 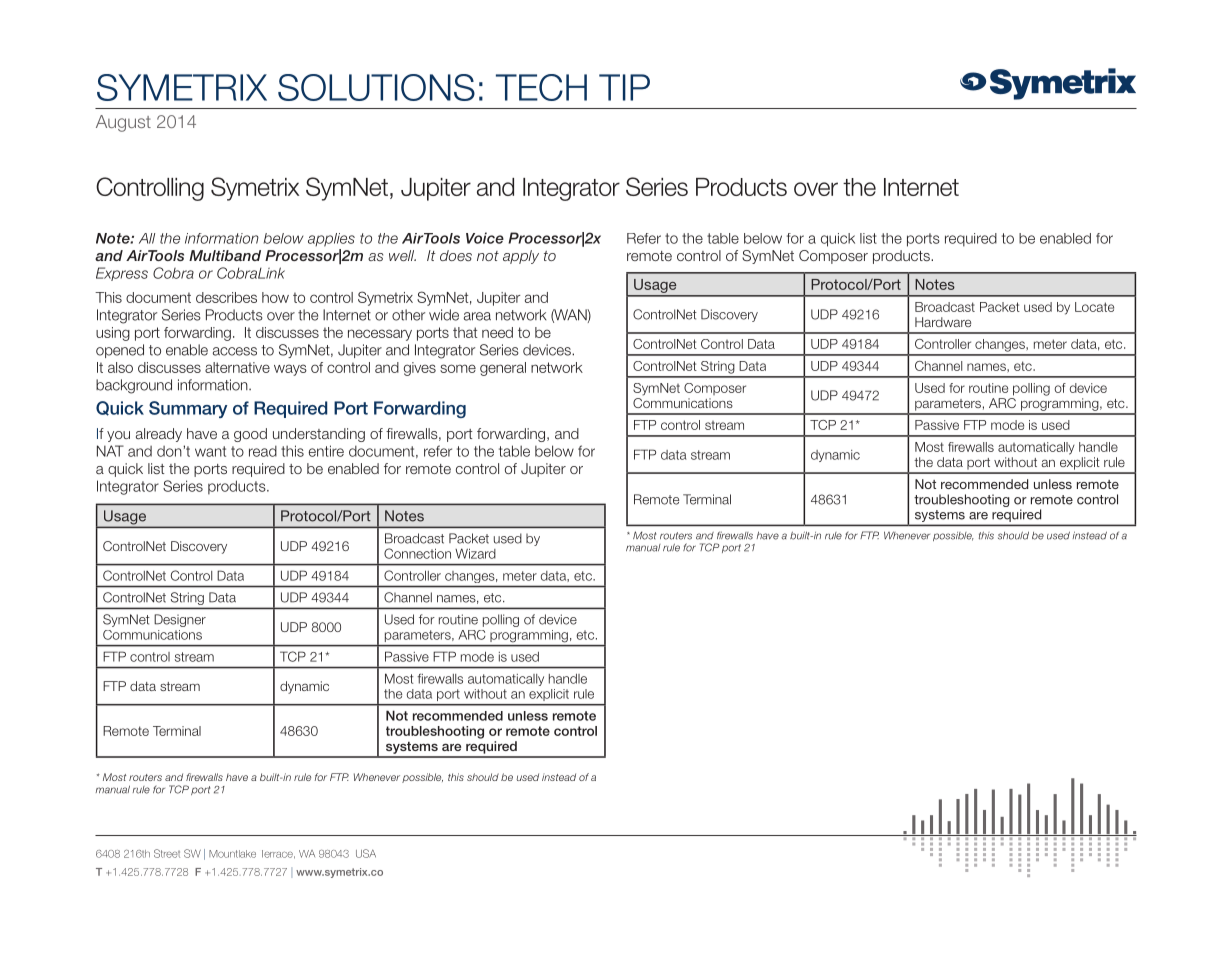 I want to click on Designer, so click(x=180, y=620).
